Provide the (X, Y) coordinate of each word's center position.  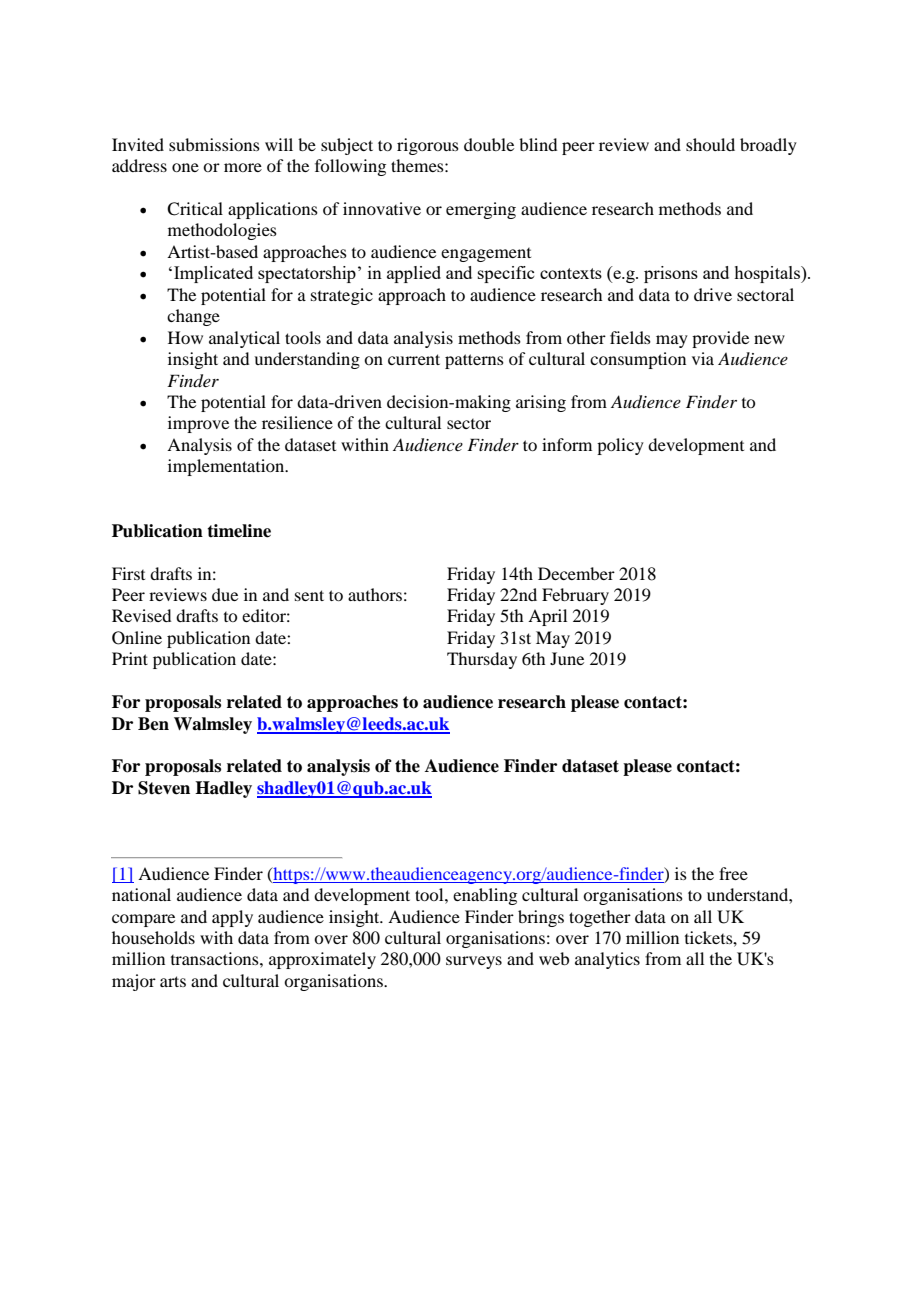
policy (620, 446)
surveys (474, 962)
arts (173, 981)
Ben (153, 724)
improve (198, 424)
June (567, 658)
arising (541, 403)
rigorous (428, 146)
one (185, 167)
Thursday (482, 660)
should (710, 144)
